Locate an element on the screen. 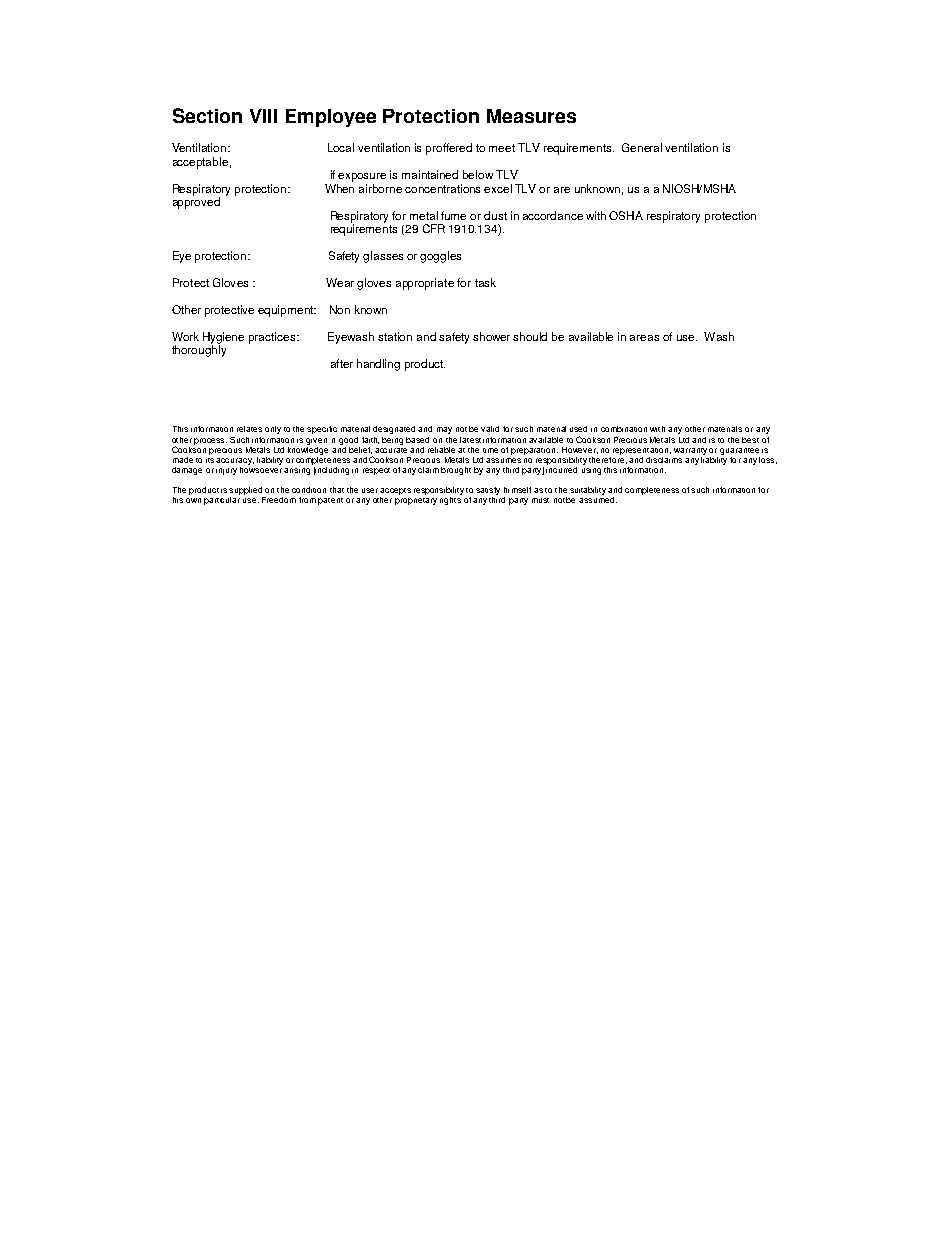 Image resolution: width=952 pixels, height=1233 pixels. task is located at coordinates (485, 282).
